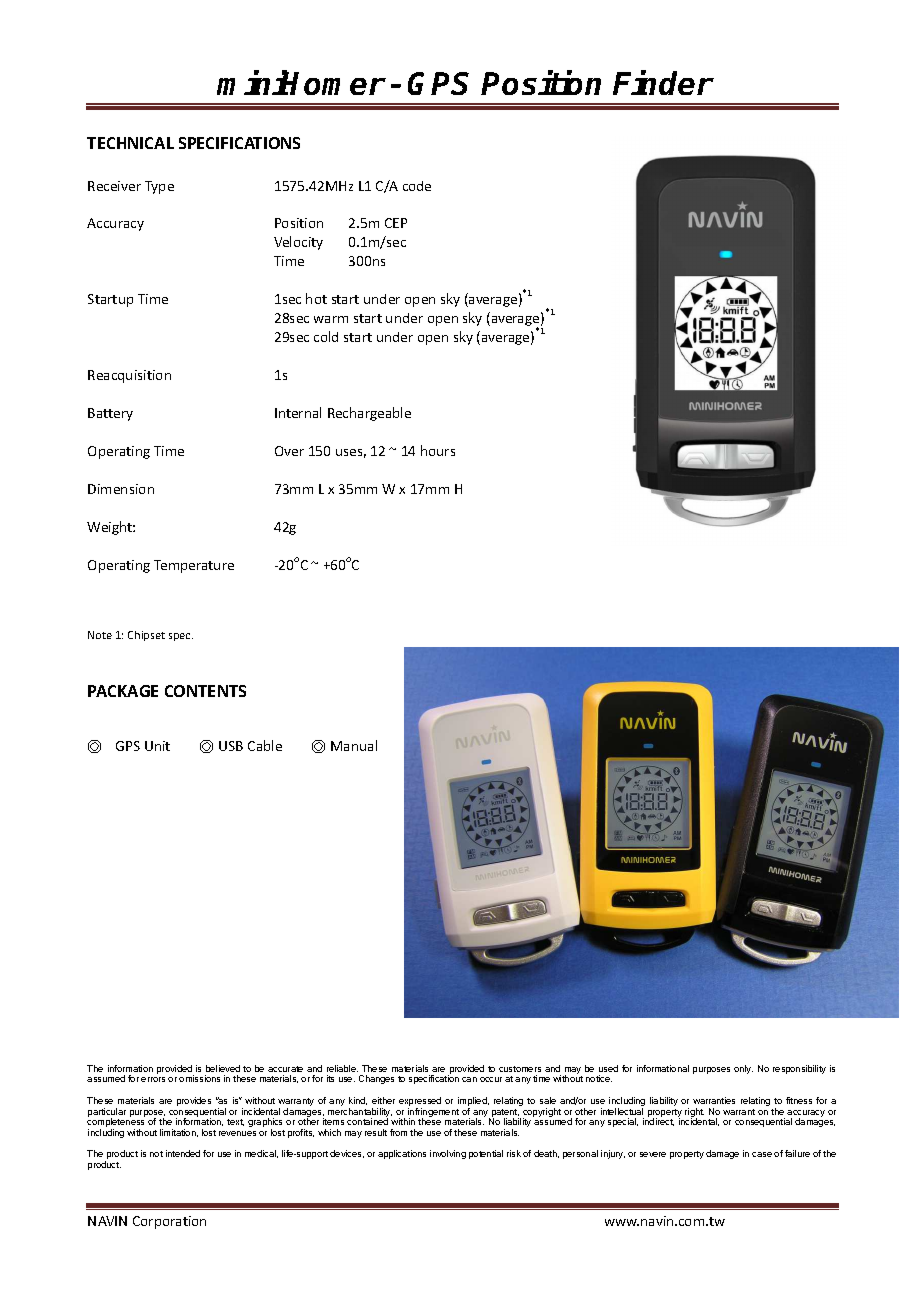  I want to click on case, so click(762, 1154).
